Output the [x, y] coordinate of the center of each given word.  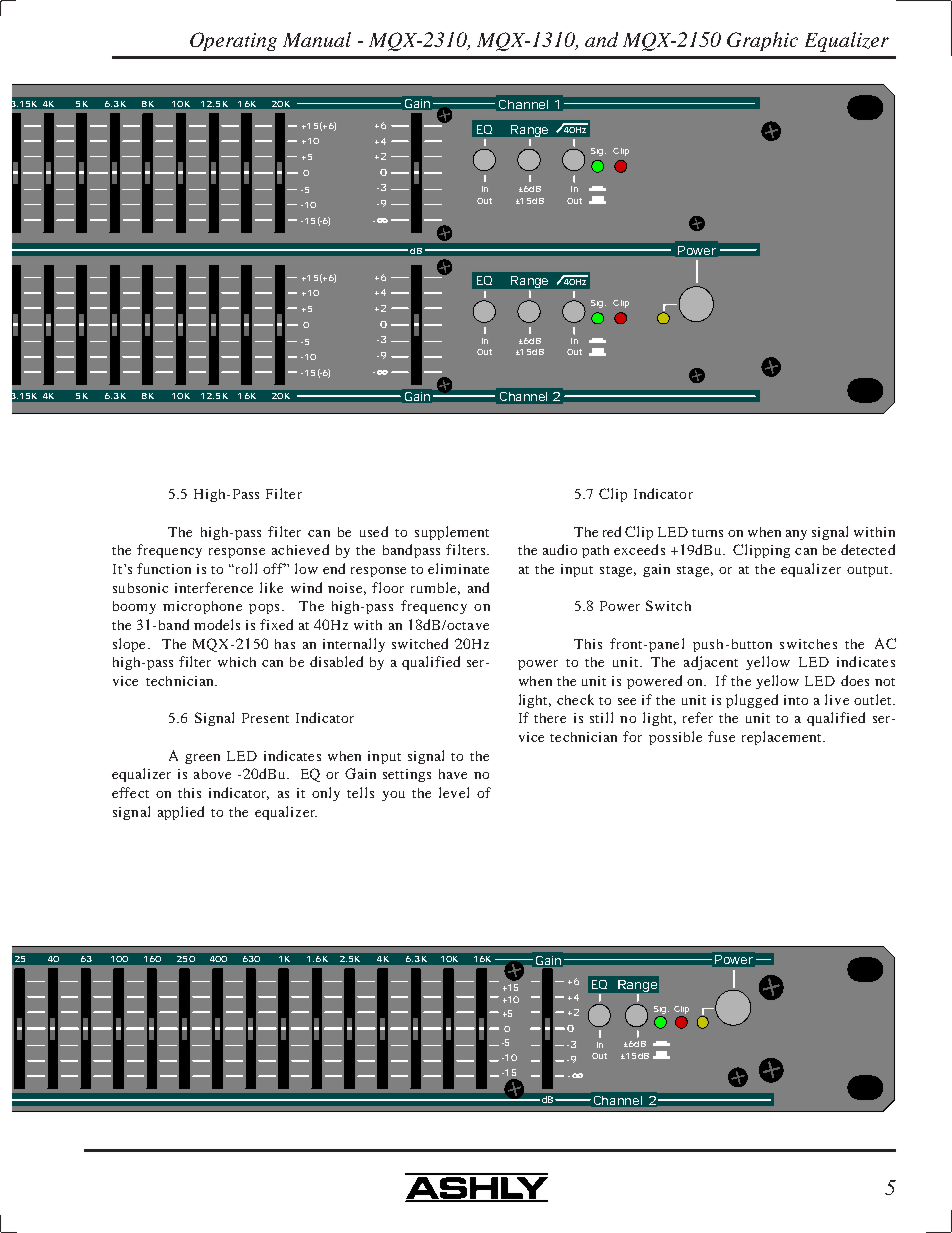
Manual [317, 39]
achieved [300, 549]
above [212, 774]
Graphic [762, 41]
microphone [202, 607]
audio [560, 549]
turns [707, 533]
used [374, 531]
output [869, 571]
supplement [452, 533]
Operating [233, 41]
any [796, 535]
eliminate [458, 568]
